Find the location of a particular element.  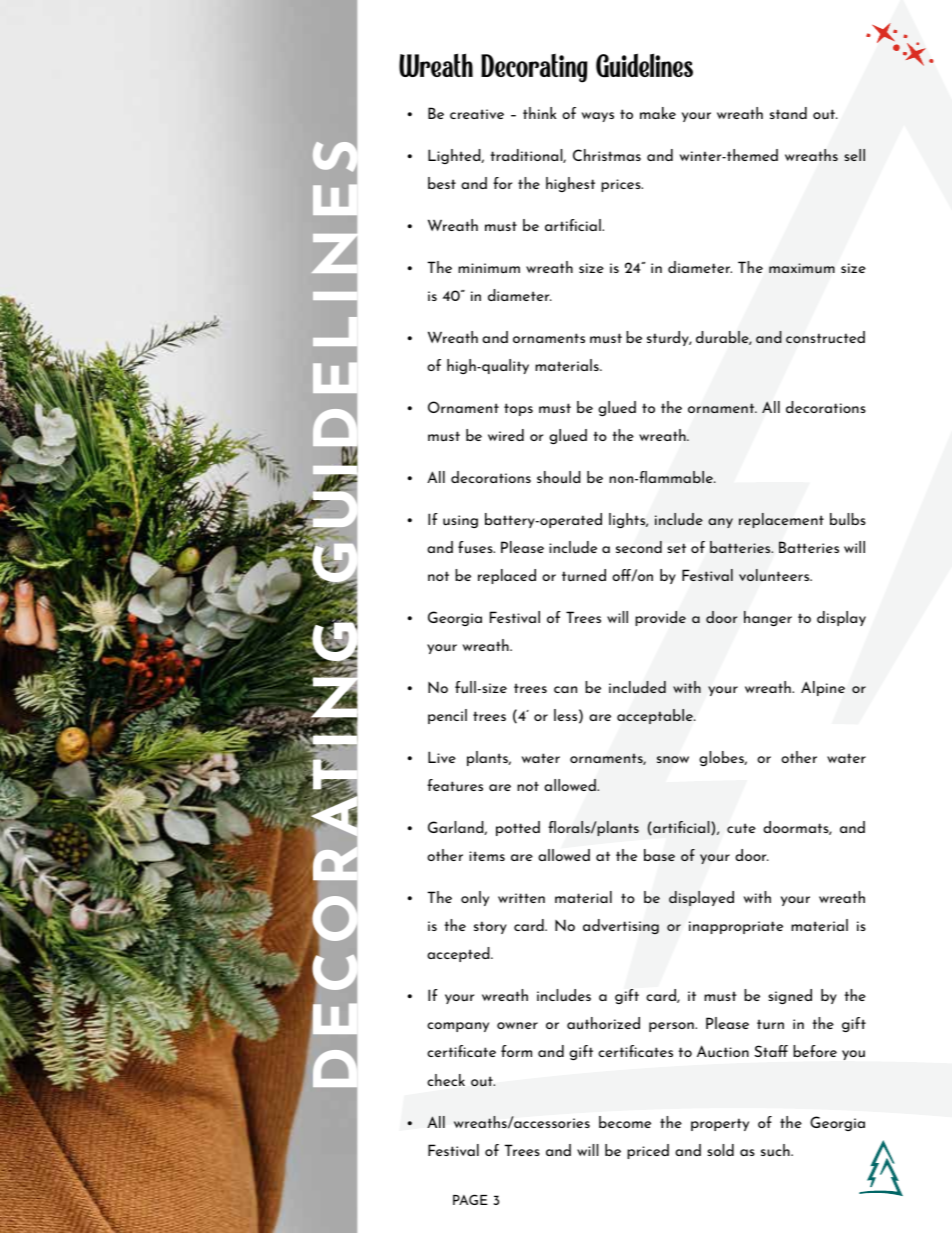

base is located at coordinates (659, 855).
